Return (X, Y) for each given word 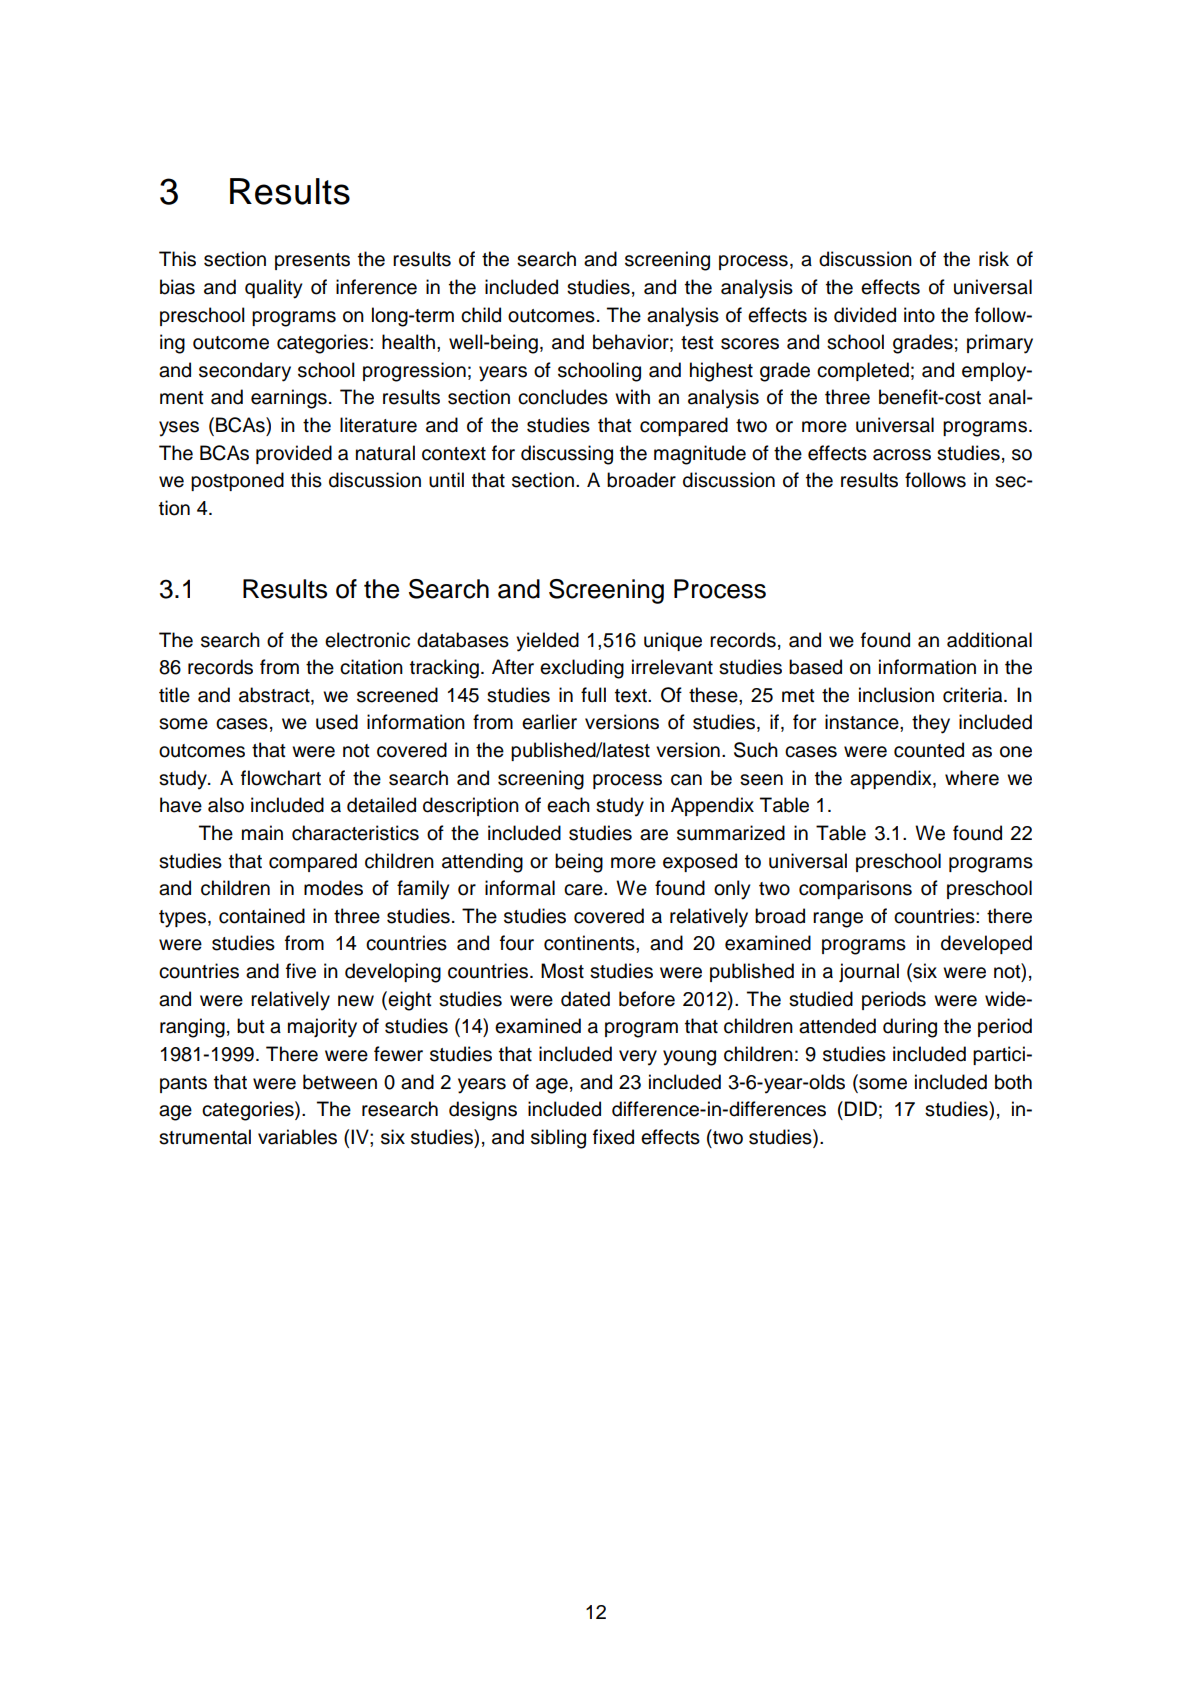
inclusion (896, 695)
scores (750, 344)
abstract (275, 696)
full (593, 695)
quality (274, 289)
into (919, 315)
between (340, 1082)
